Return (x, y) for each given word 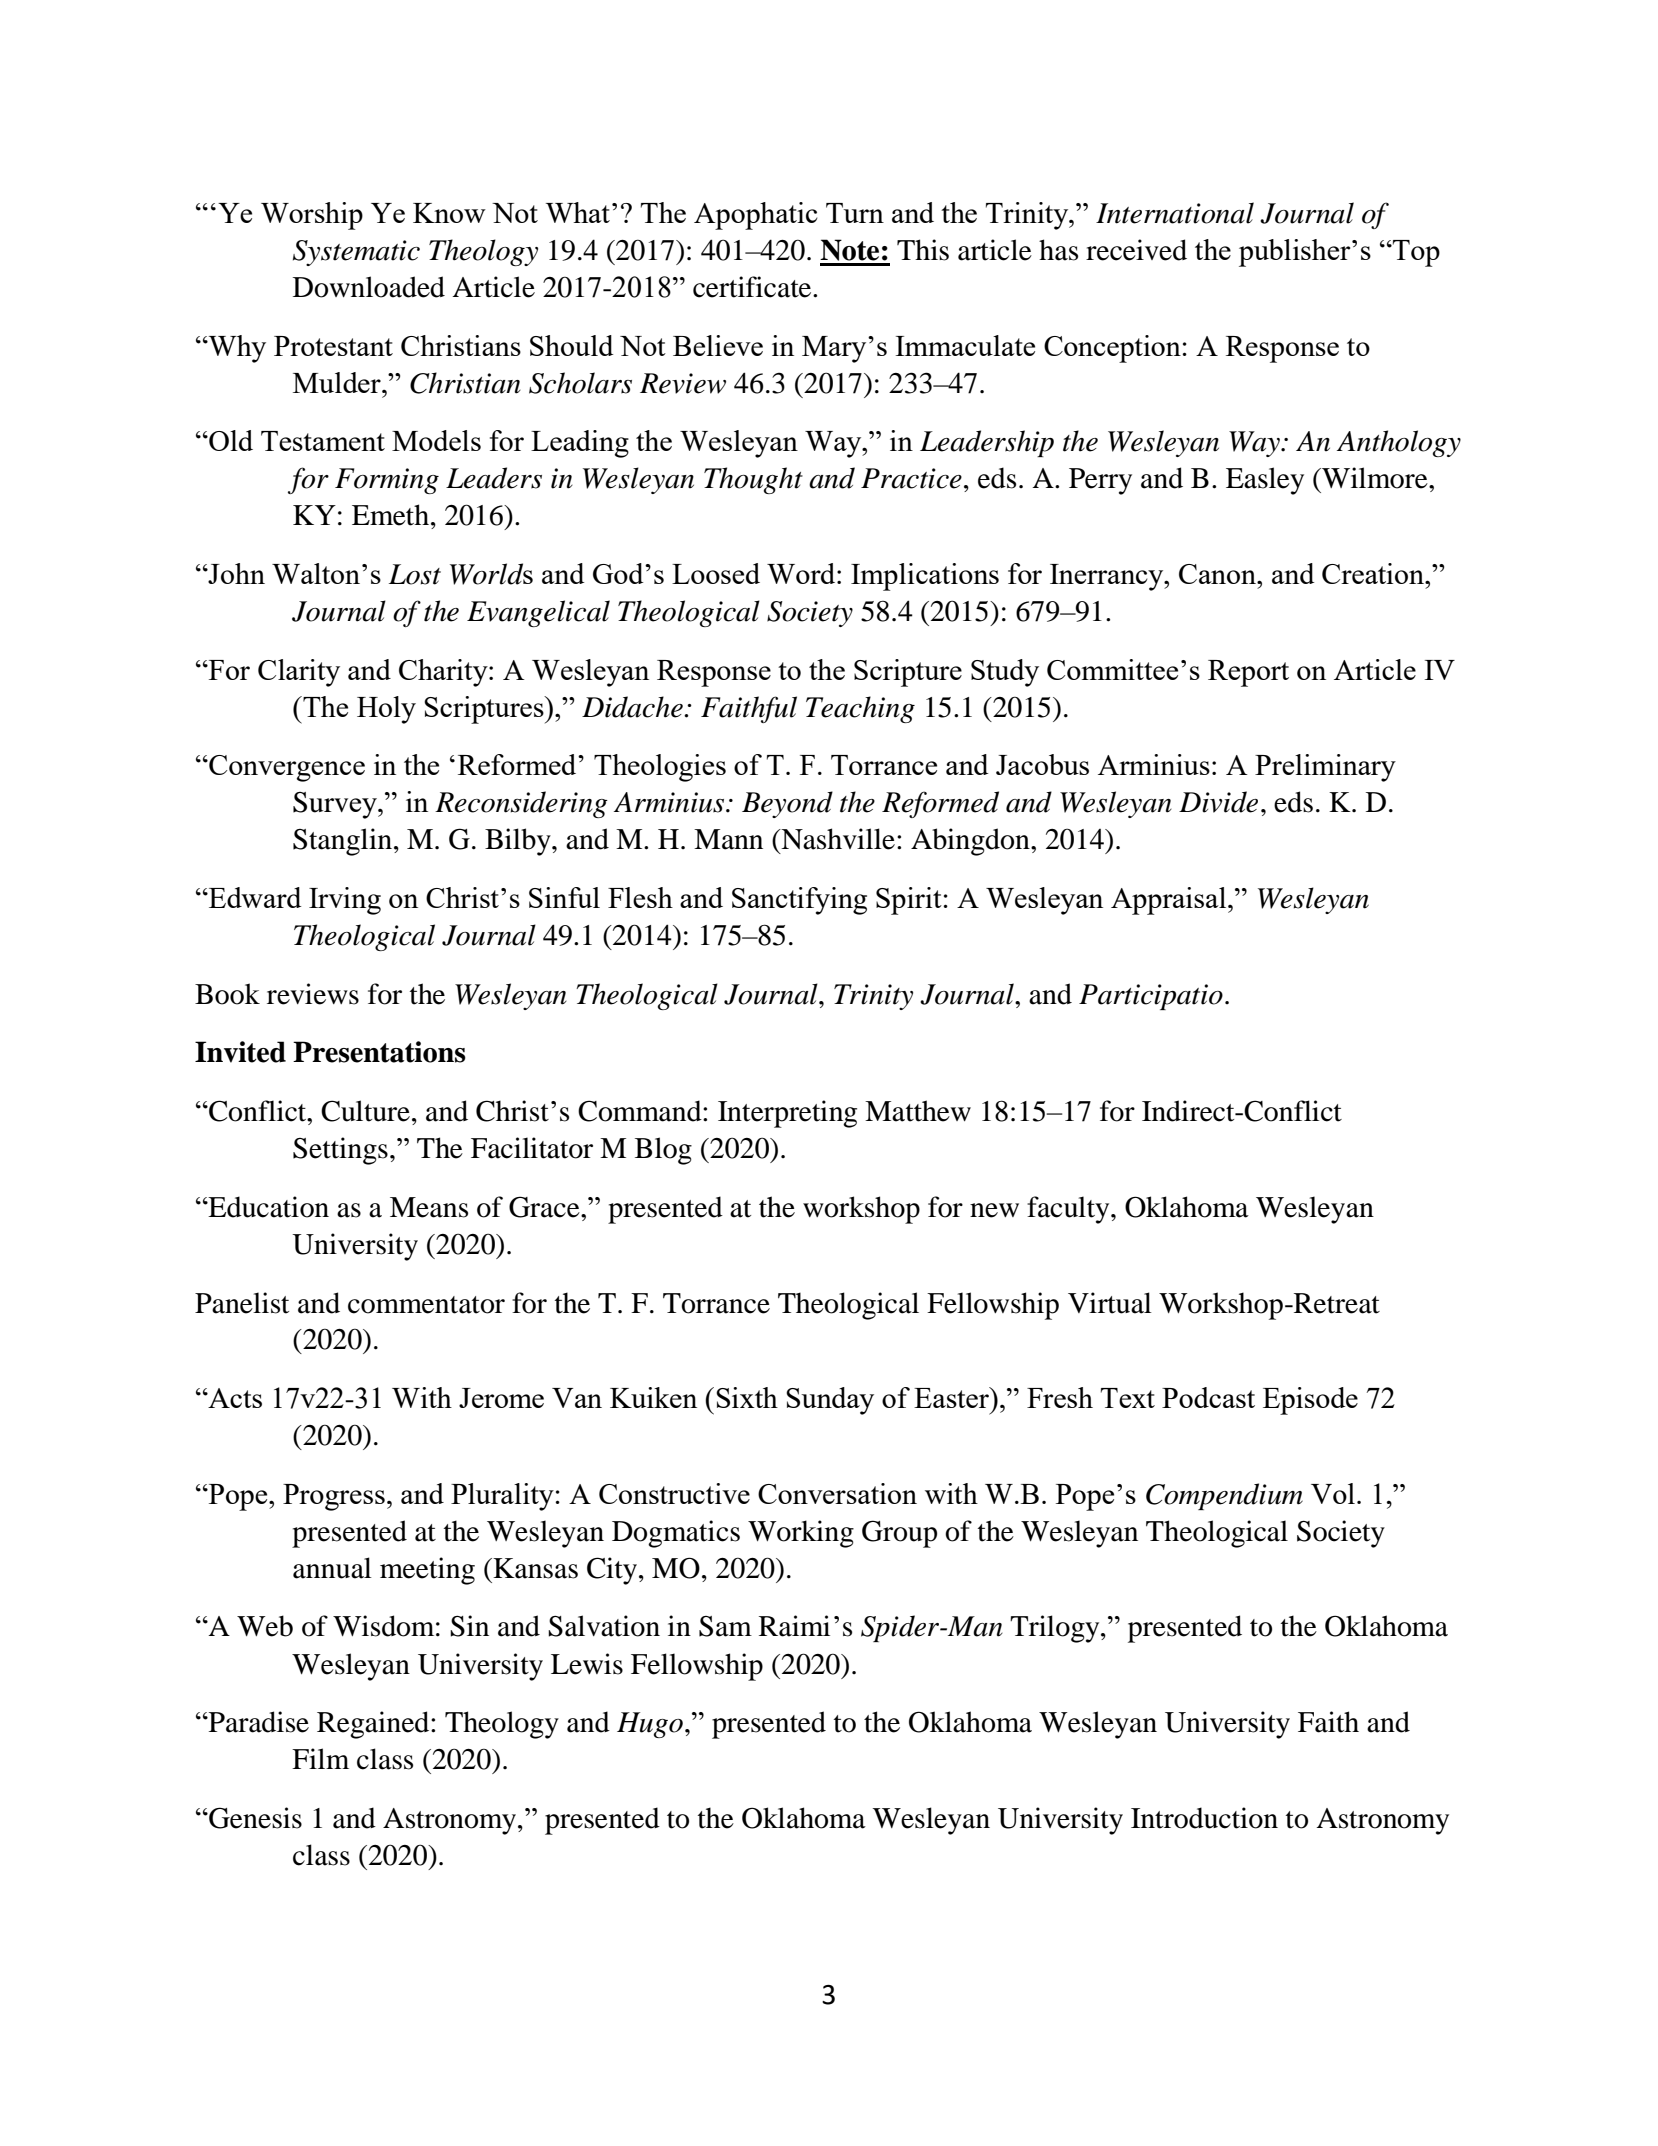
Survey (336, 805)
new (994, 1210)
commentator (426, 1305)
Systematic (356, 253)
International (1175, 213)
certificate (753, 287)
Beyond (787, 804)
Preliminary (1325, 768)
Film (320, 1758)
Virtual (1110, 1303)
